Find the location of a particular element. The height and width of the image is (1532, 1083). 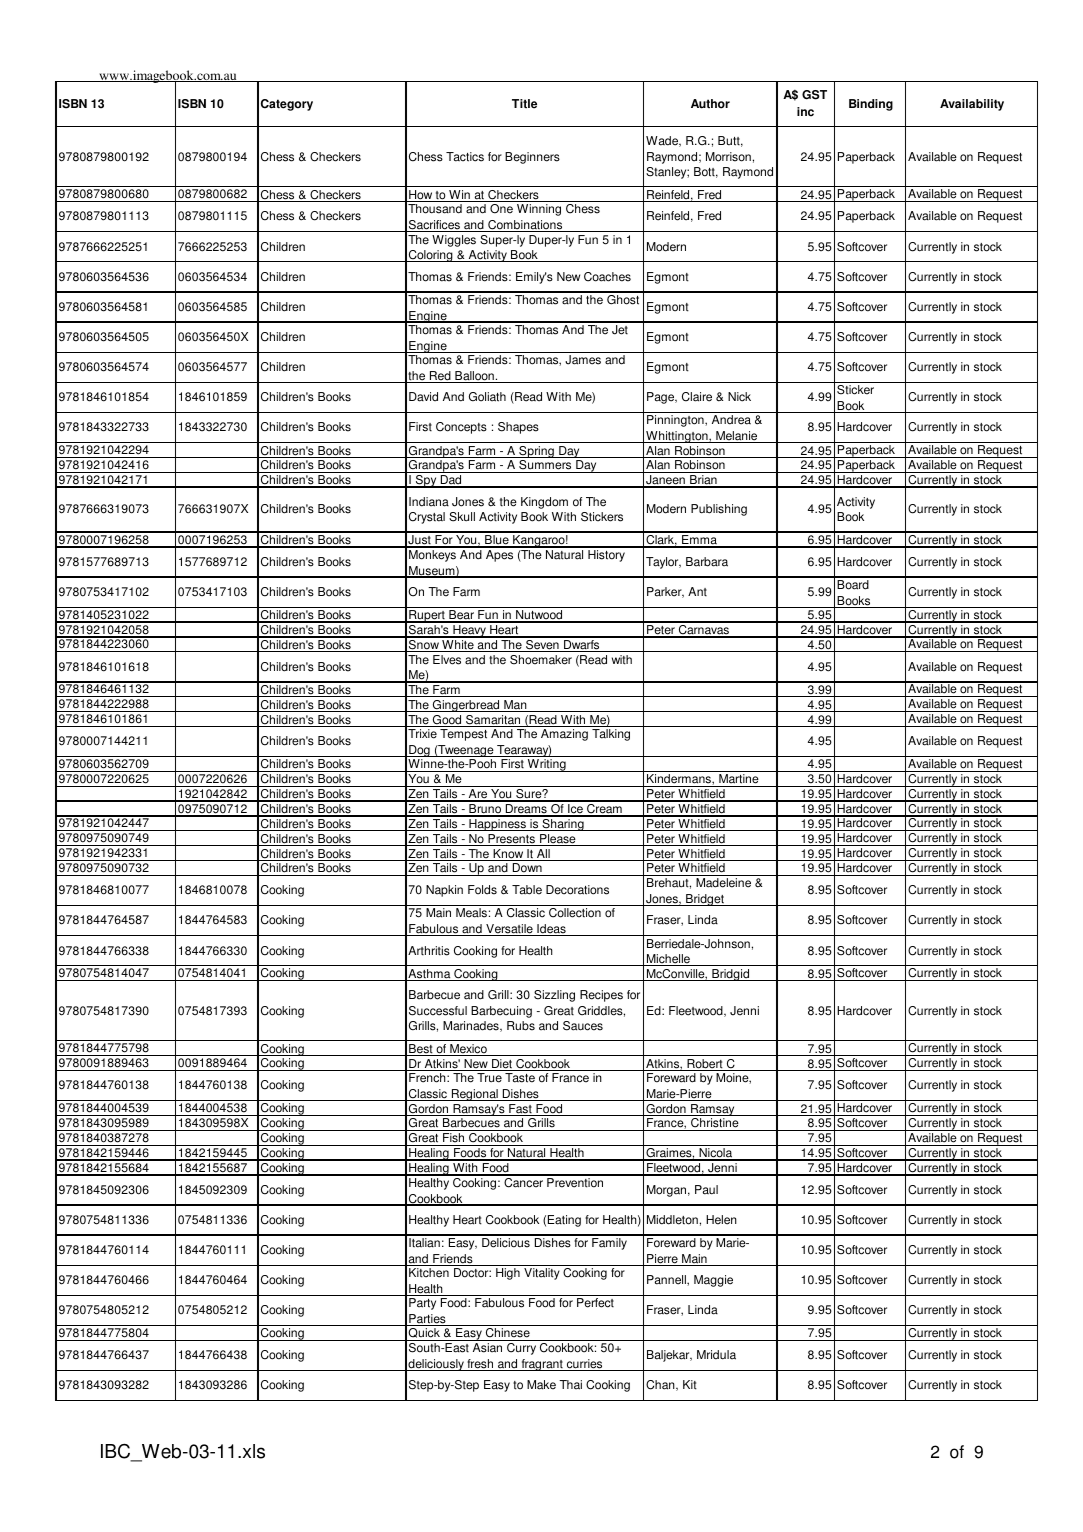

fresh is located at coordinates (480, 1365).
